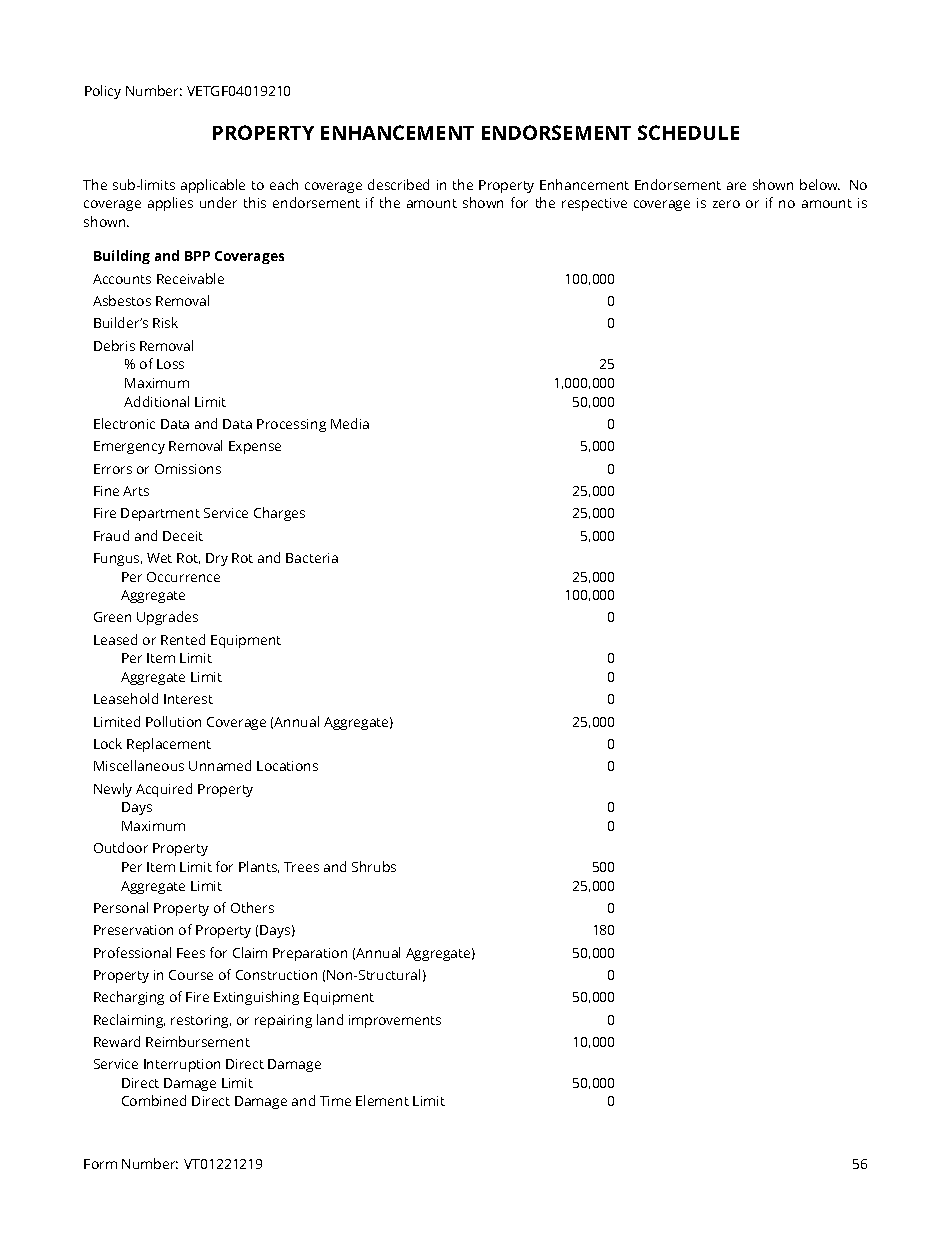 The height and width of the screenshot is (1233, 952). Describe the element at coordinates (374, 866) in the screenshot. I see `Shrubs` at that location.
